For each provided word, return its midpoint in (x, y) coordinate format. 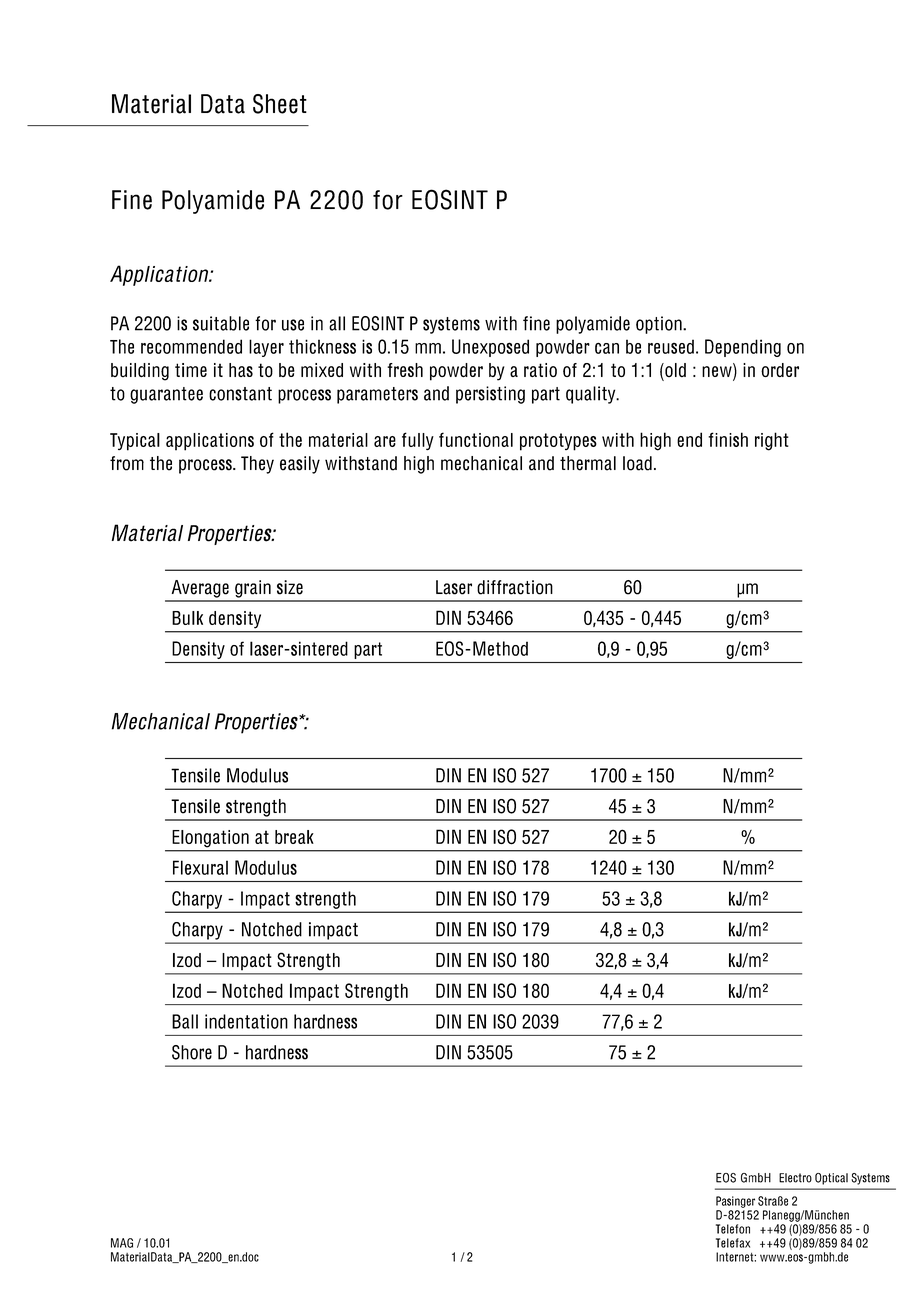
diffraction (515, 587)
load (637, 463)
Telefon (733, 1229)
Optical (831, 1179)
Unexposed (490, 348)
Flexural (200, 867)
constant (240, 394)
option (660, 325)
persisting (490, 395)
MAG (122, 1243)
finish (728, 439)
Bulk (187, 618)
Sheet (280, 104)
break (294, 837)
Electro (795, 1178)
